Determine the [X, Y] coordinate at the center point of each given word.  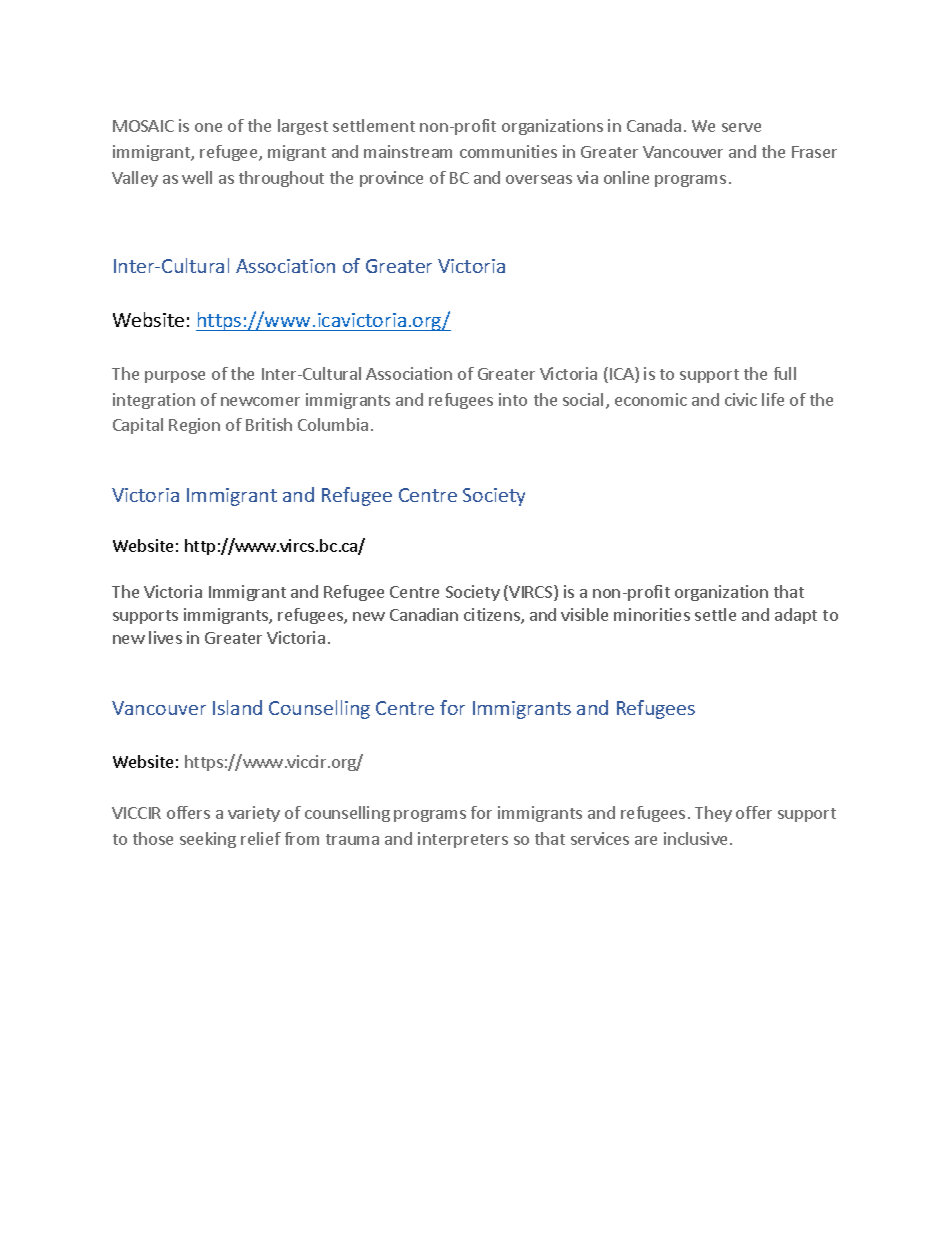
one [208, 127]
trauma [352, 839]
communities [508, 151]
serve [741, 127]
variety [254, 814]
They [713, 814]
